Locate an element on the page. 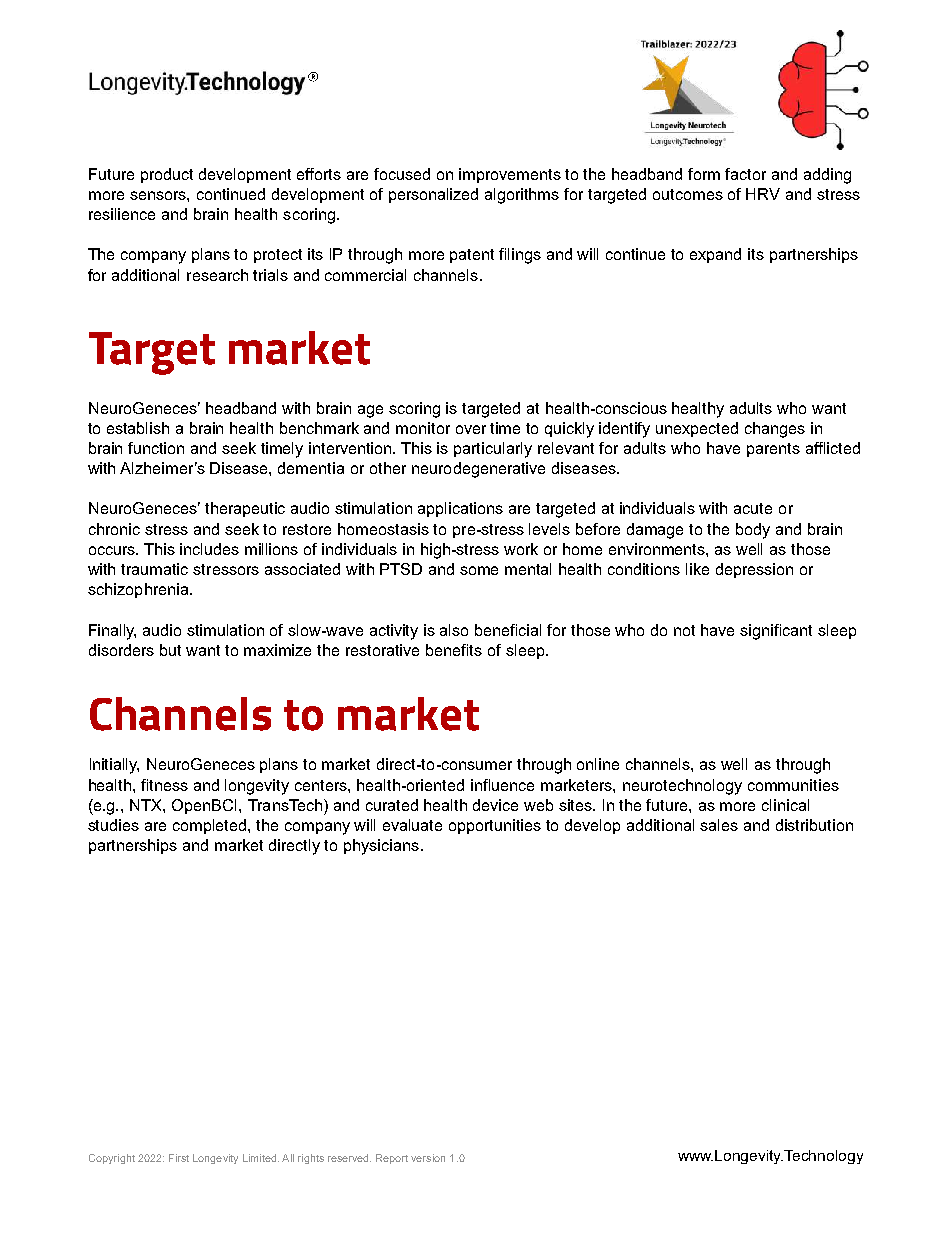 Image resolution: width=952 pixels, height=1233 pixels. benefits is located at coordinates (454, 650).
